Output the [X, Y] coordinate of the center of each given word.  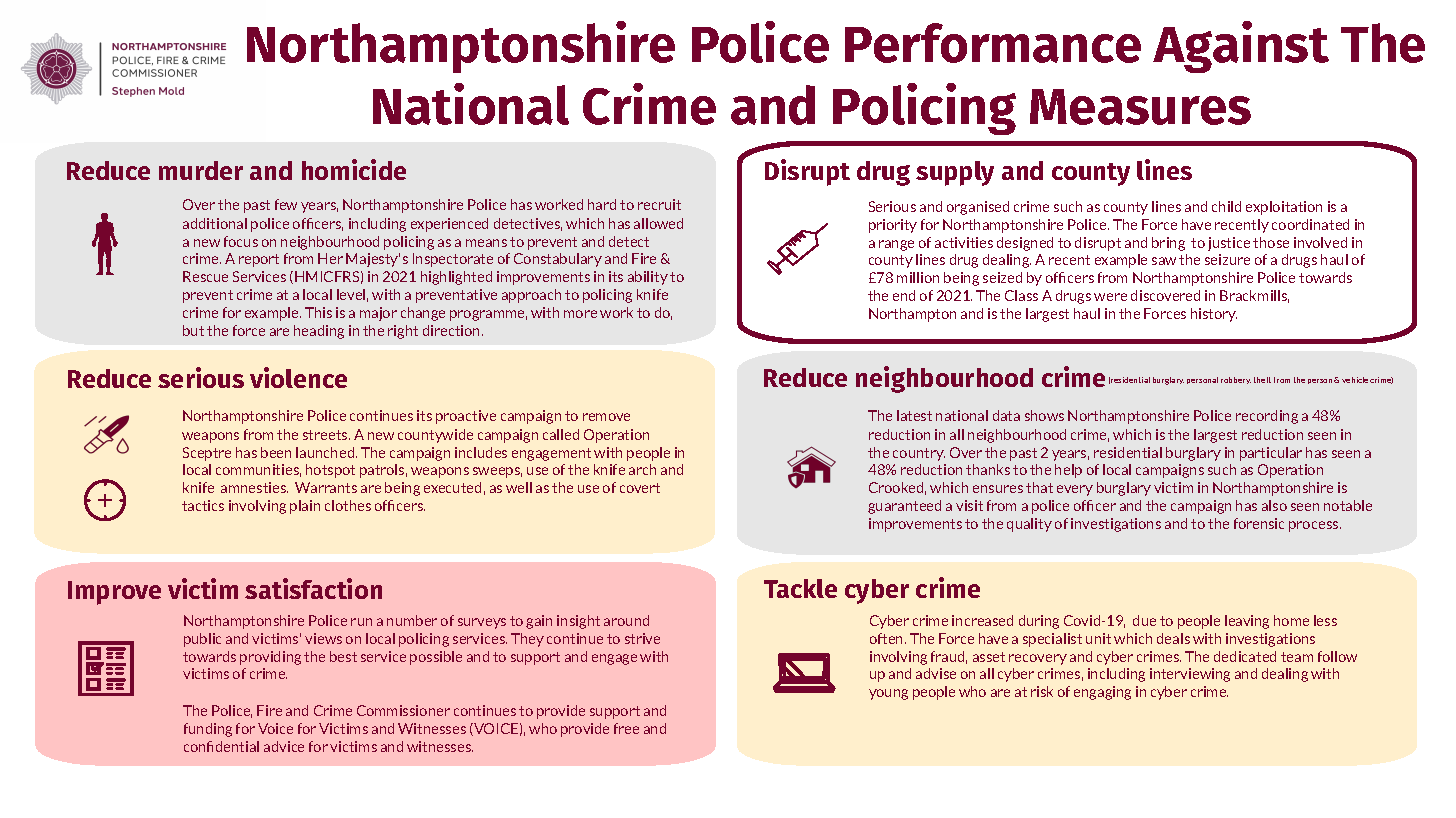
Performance [993, 43]
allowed [658, 223]
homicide [354, 169]
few [286, 204]
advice [284, 746]
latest [914, 415]
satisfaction [313, 588]
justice [1229, 244]
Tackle [800, 588]
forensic [1259, 523]
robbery [1236, 380]
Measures [1140, 107]
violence [298, 377]
